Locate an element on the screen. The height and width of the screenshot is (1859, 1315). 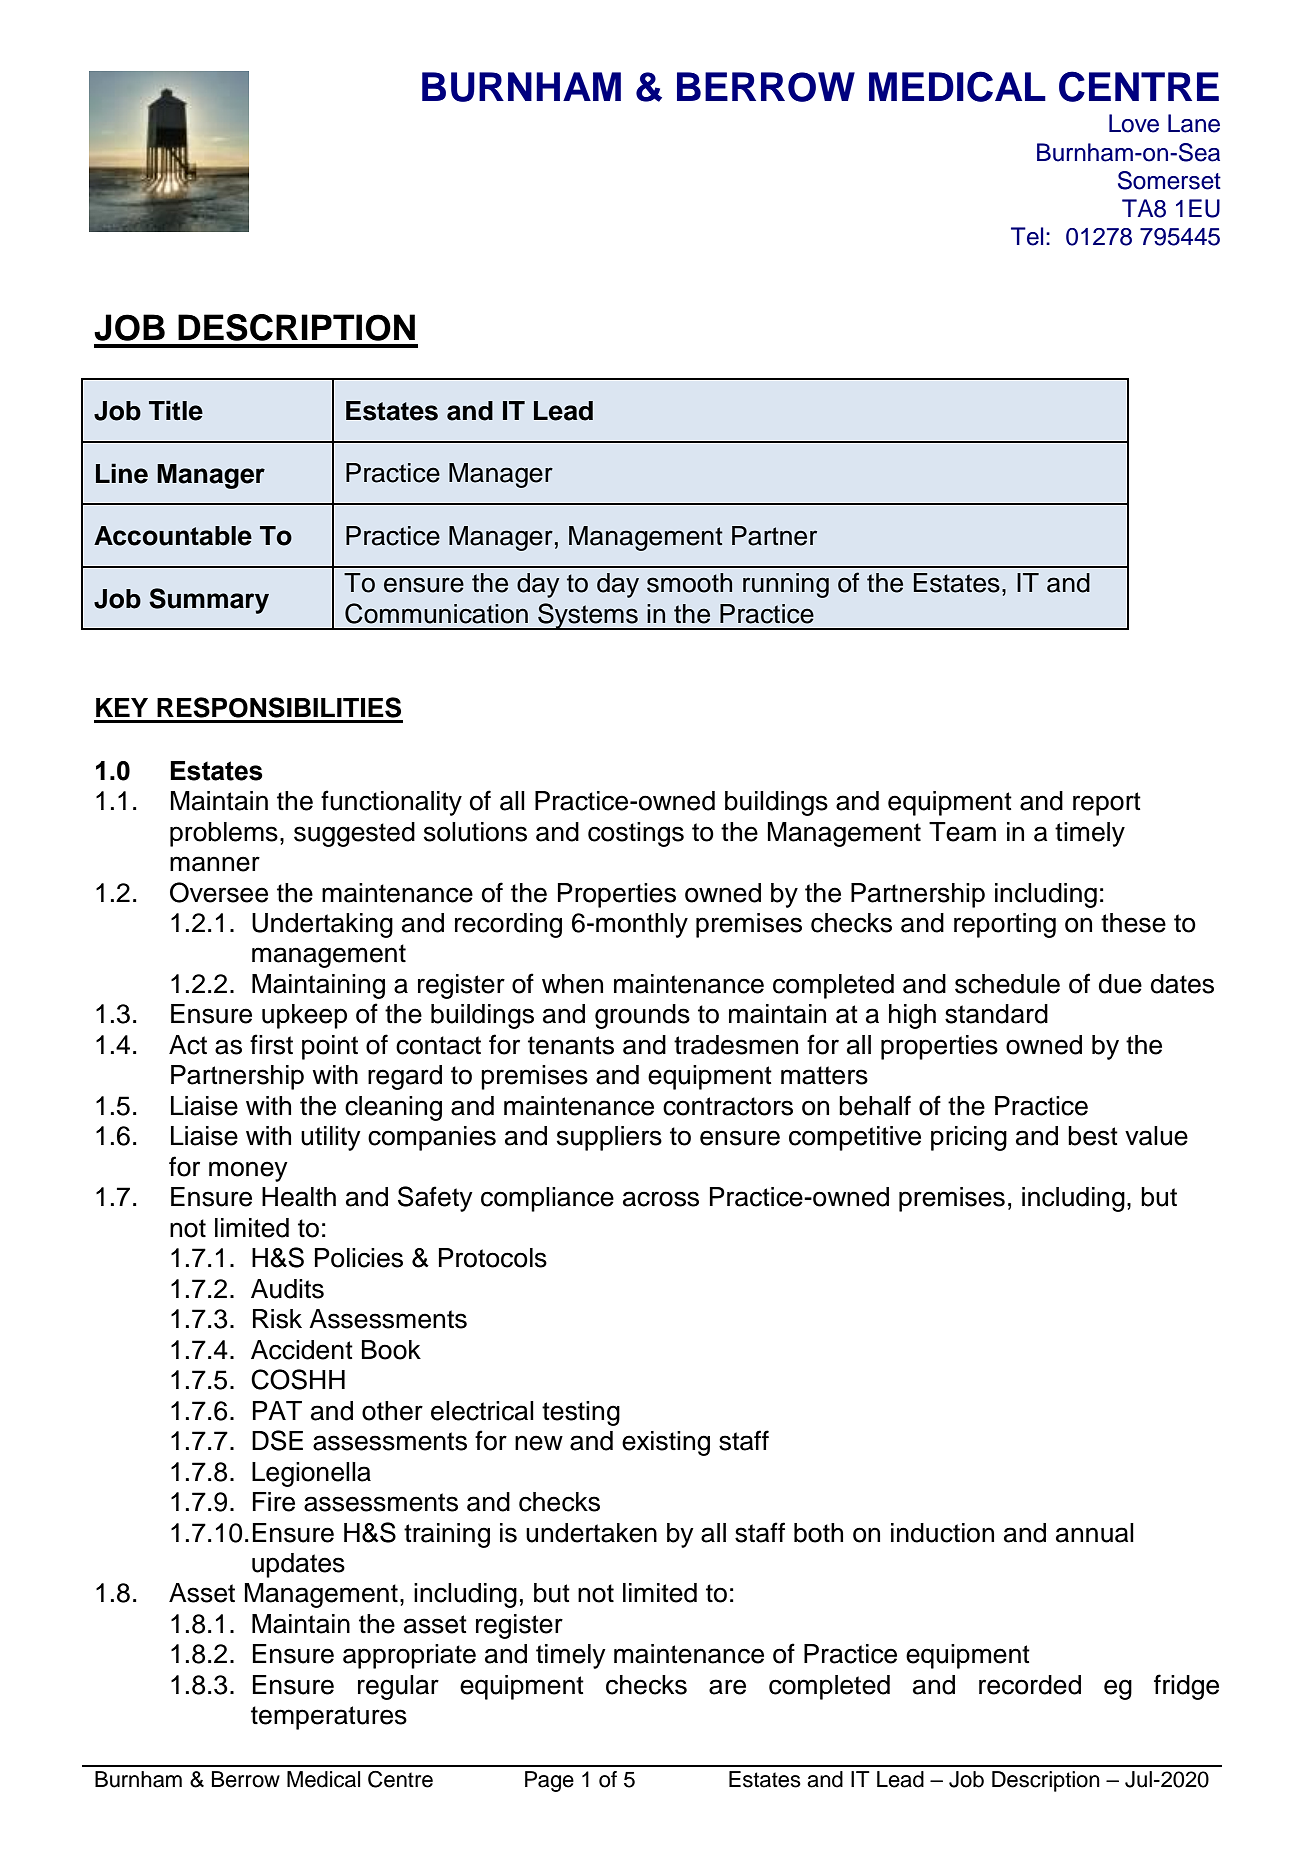
Love is located at coordinates (1134, 123).
